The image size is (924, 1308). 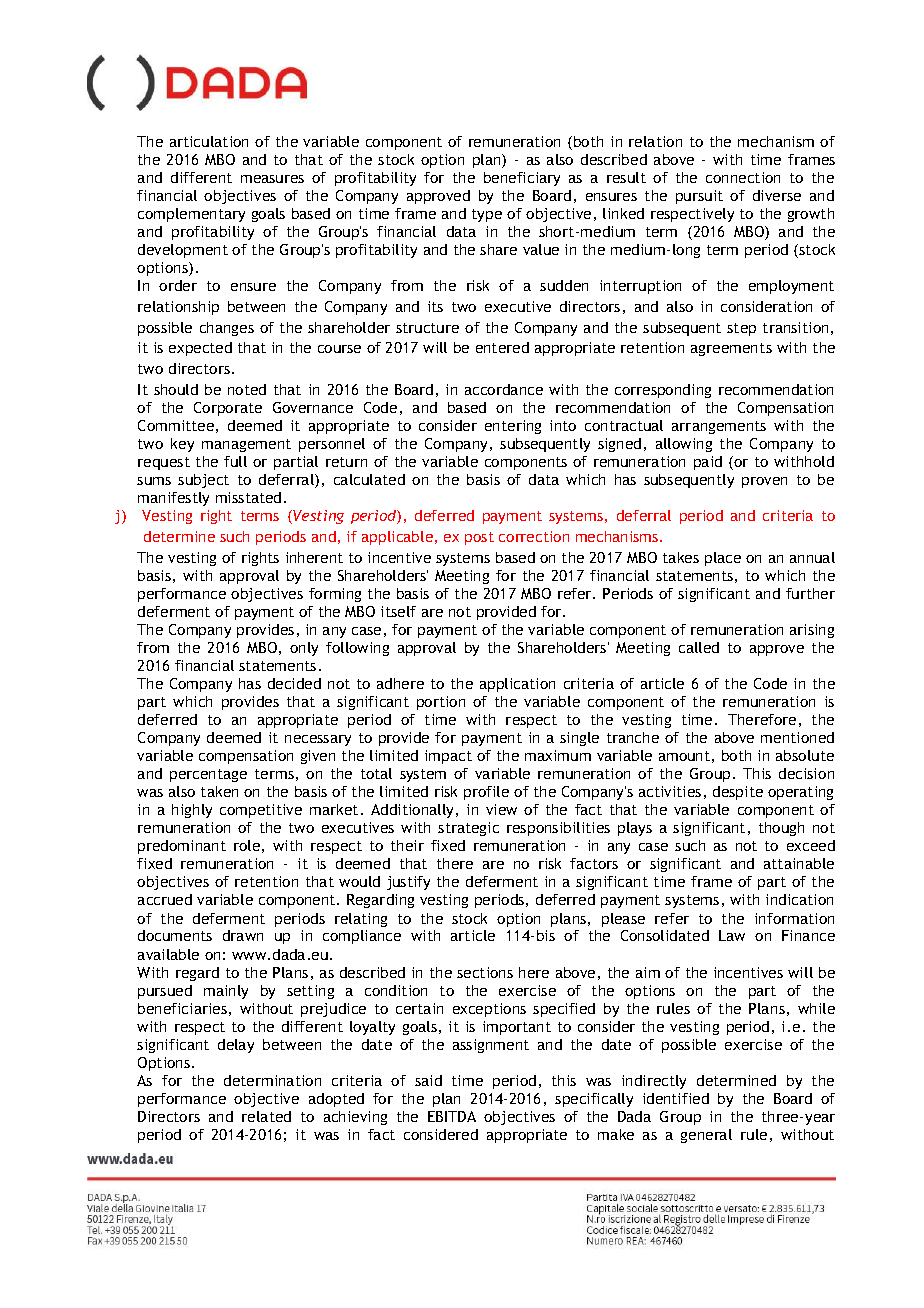 I want to click on application, so click(x=517, y=685).
